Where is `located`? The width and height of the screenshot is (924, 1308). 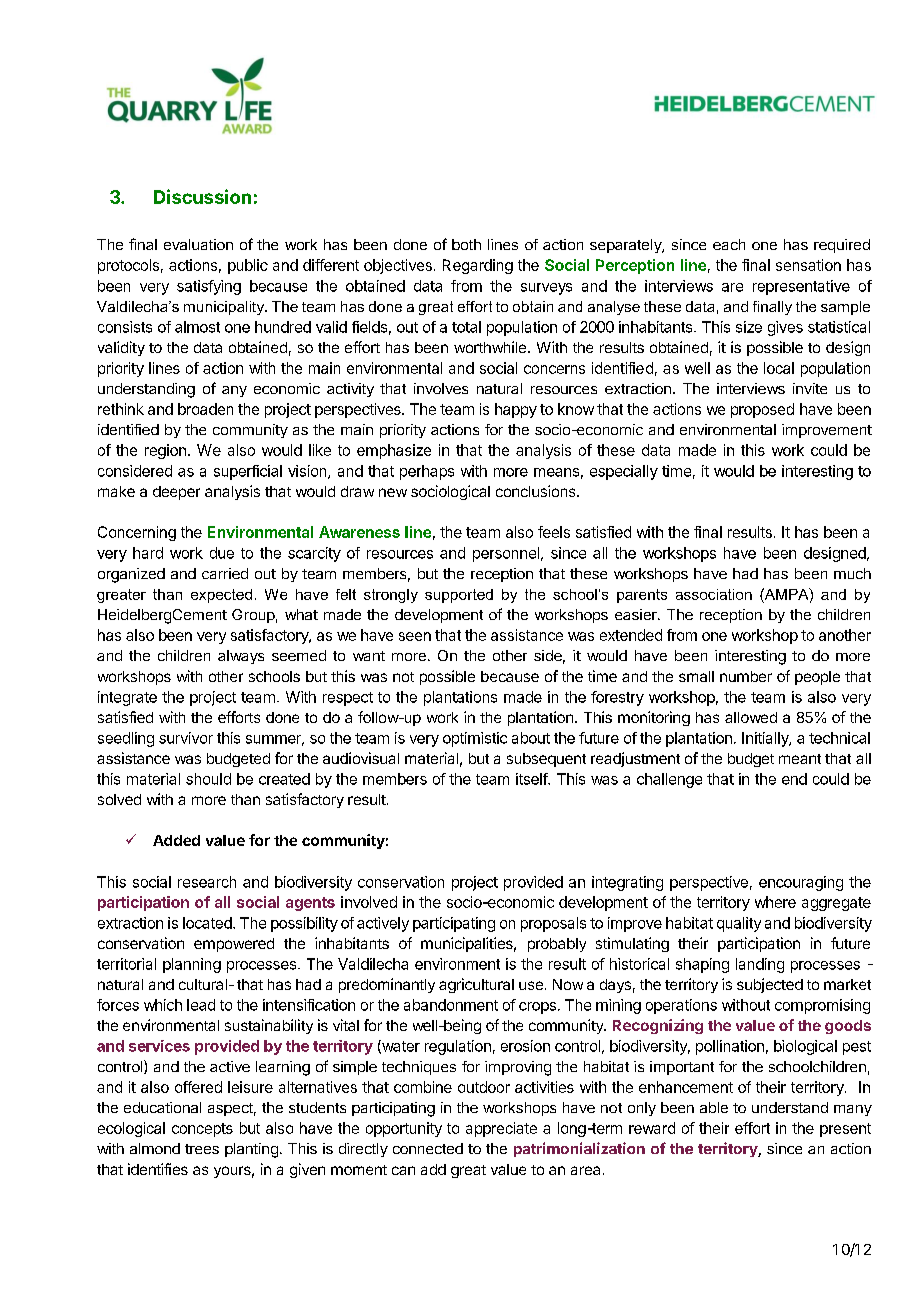
located is located at coordinates (208, 923).
